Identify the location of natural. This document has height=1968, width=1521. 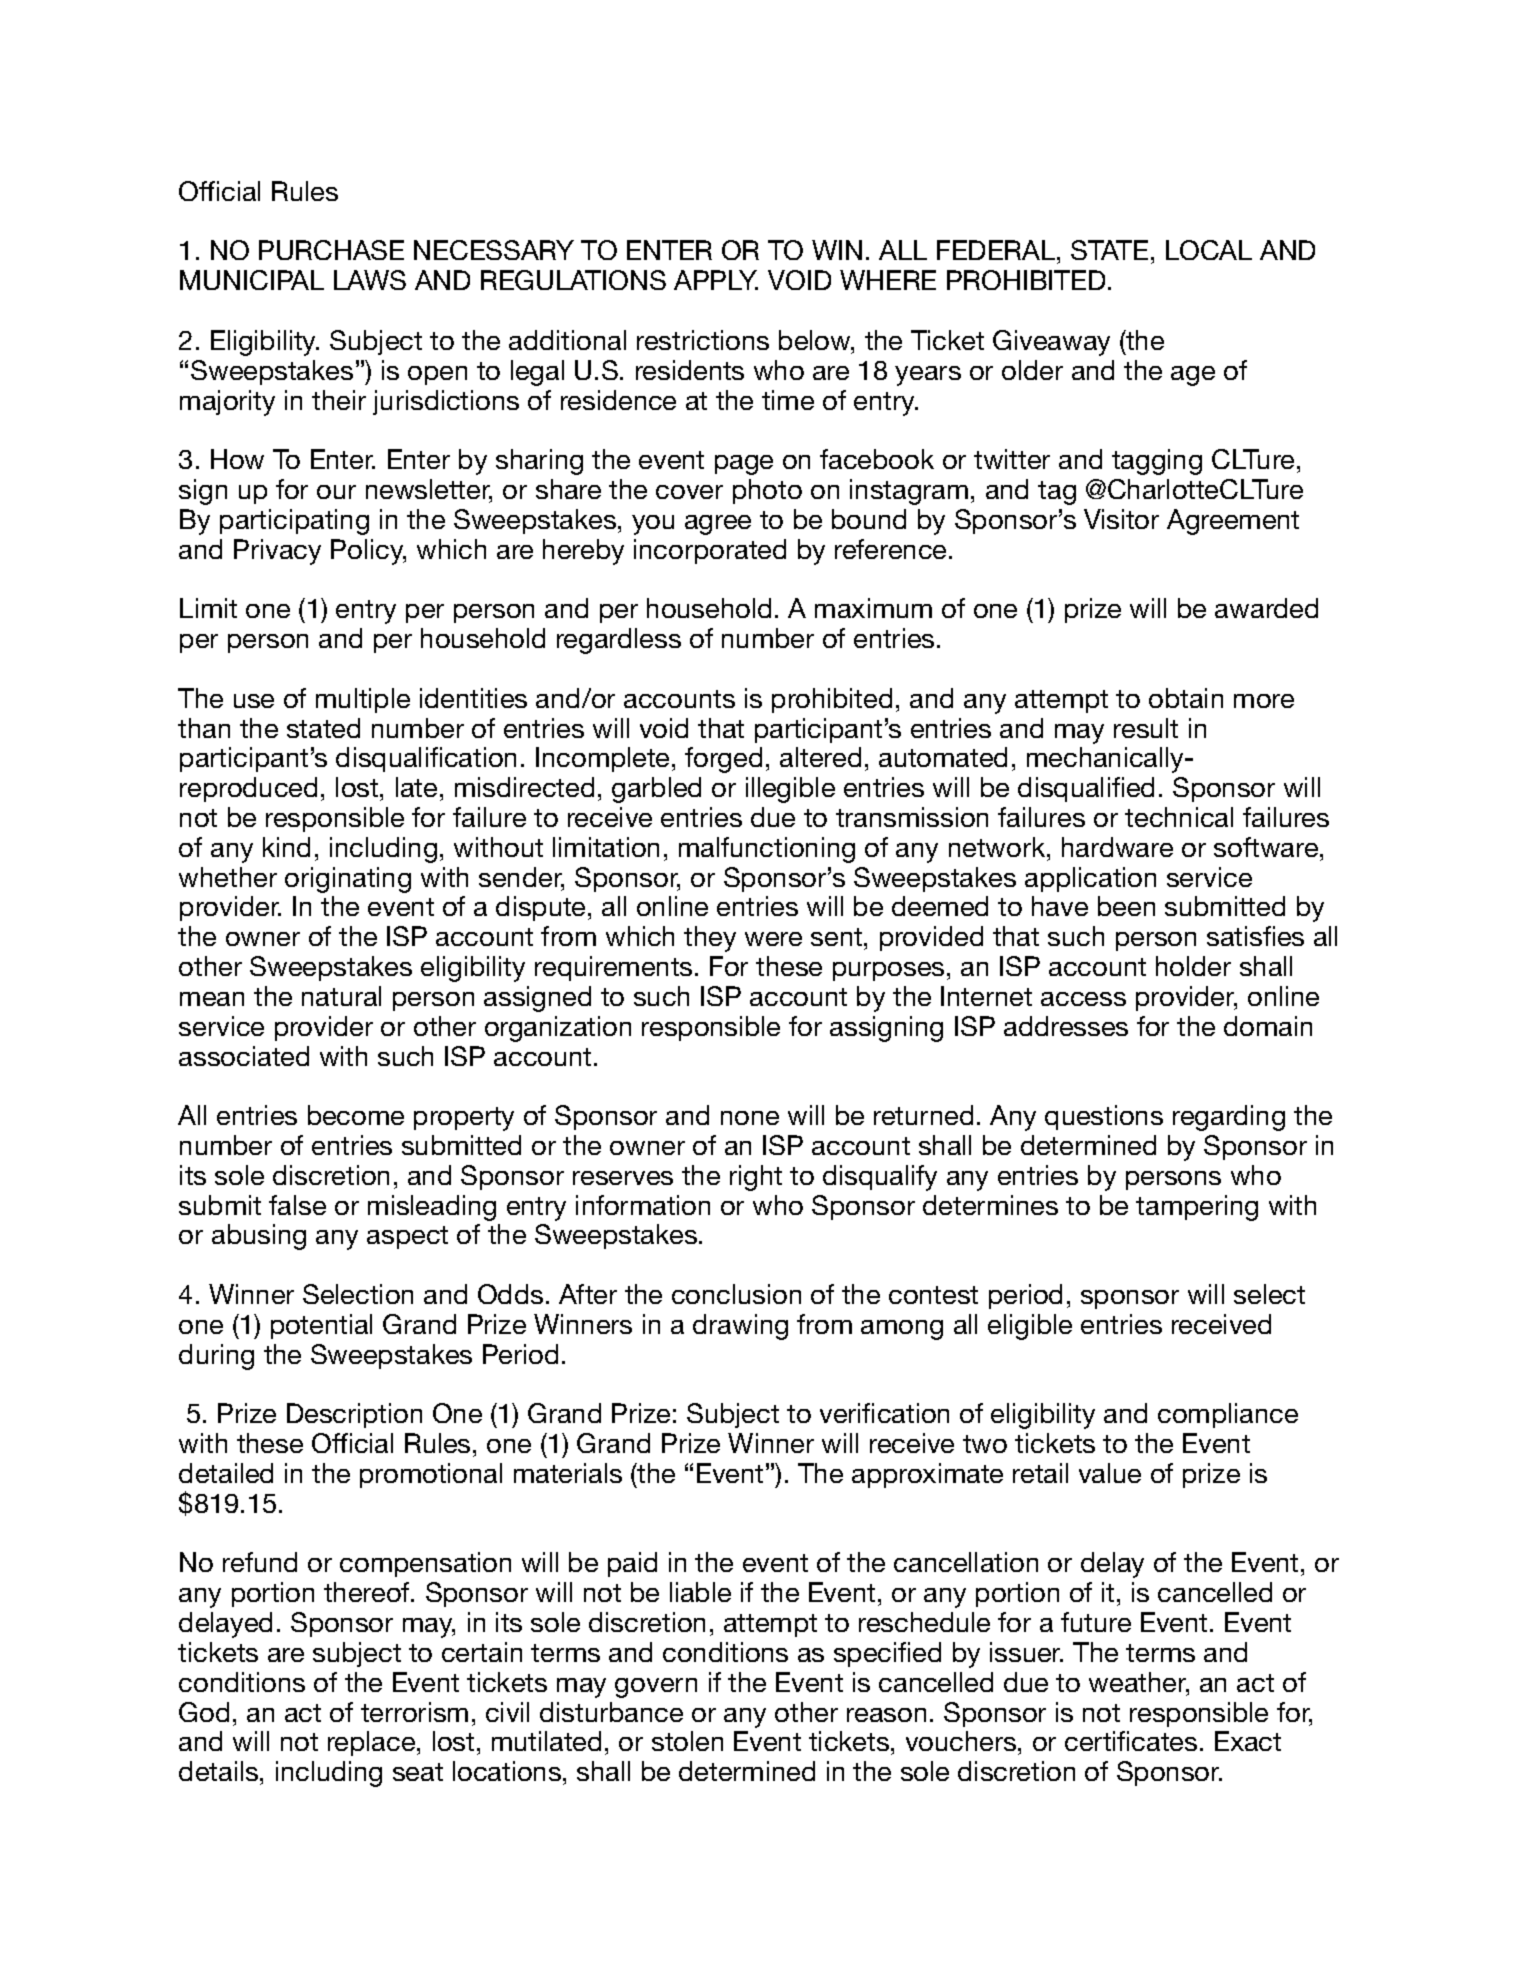
(341, 996).
